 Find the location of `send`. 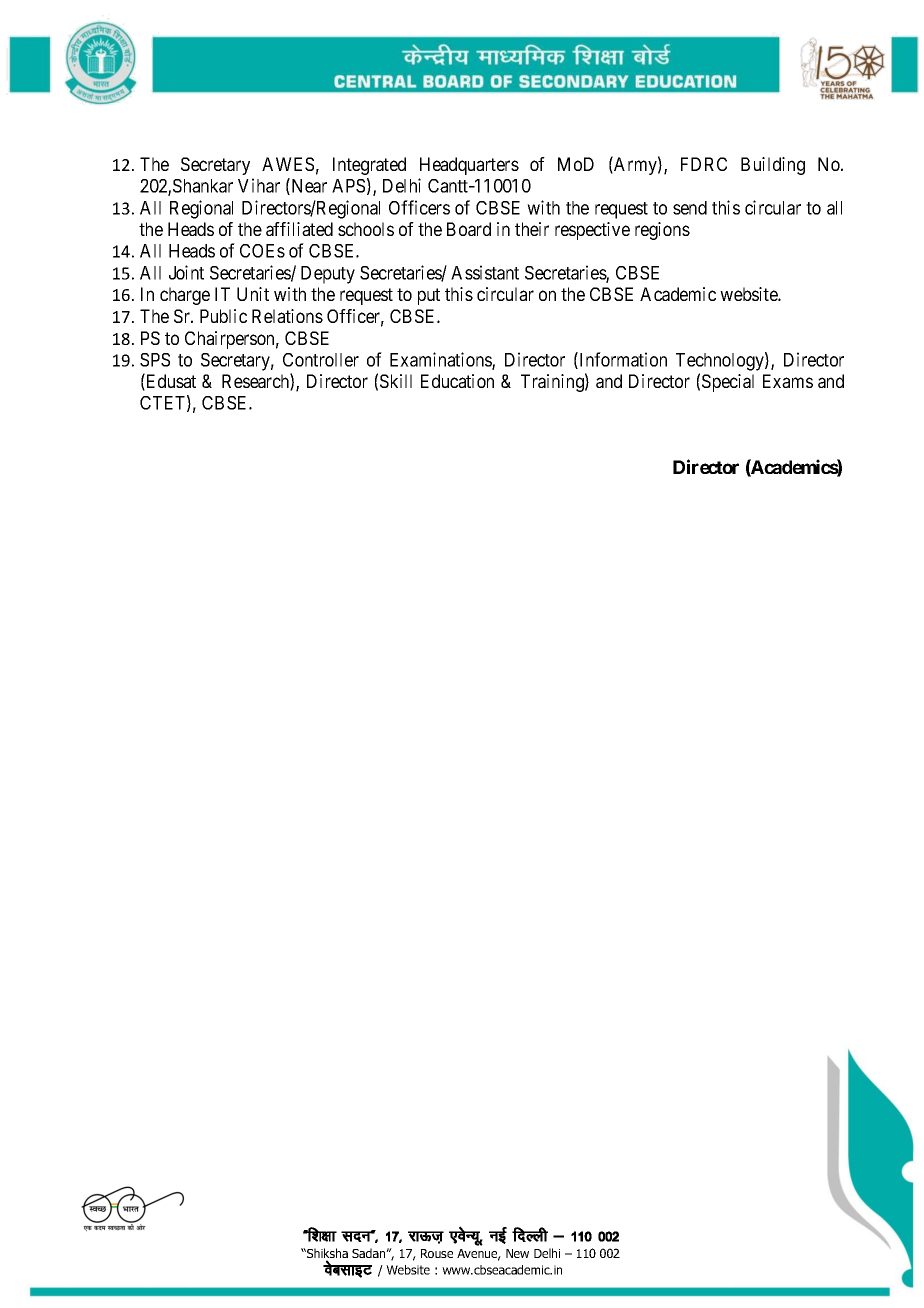

send is located at coordinates (690, 208).
